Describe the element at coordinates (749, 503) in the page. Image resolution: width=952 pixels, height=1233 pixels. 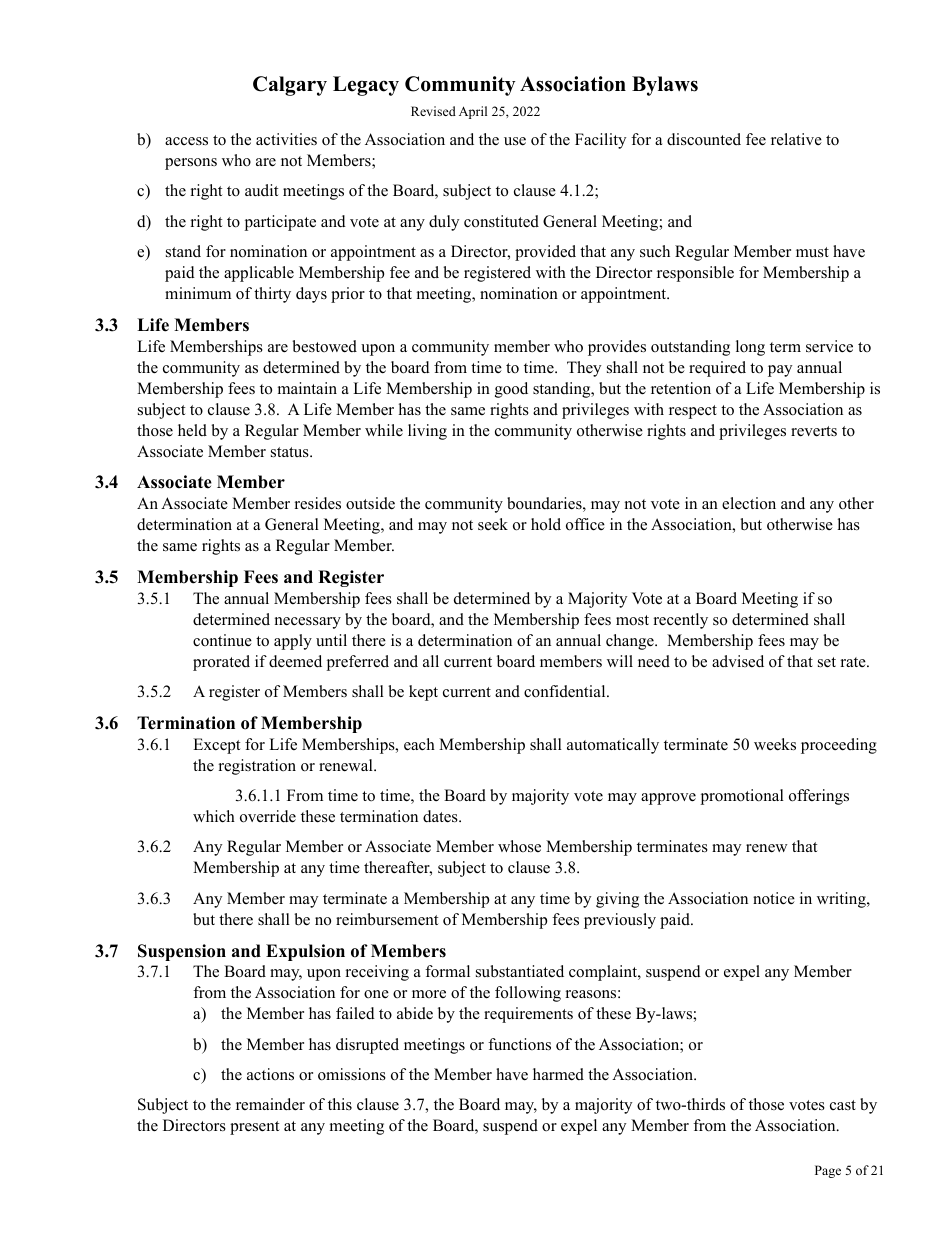
I see `election` at that location.
